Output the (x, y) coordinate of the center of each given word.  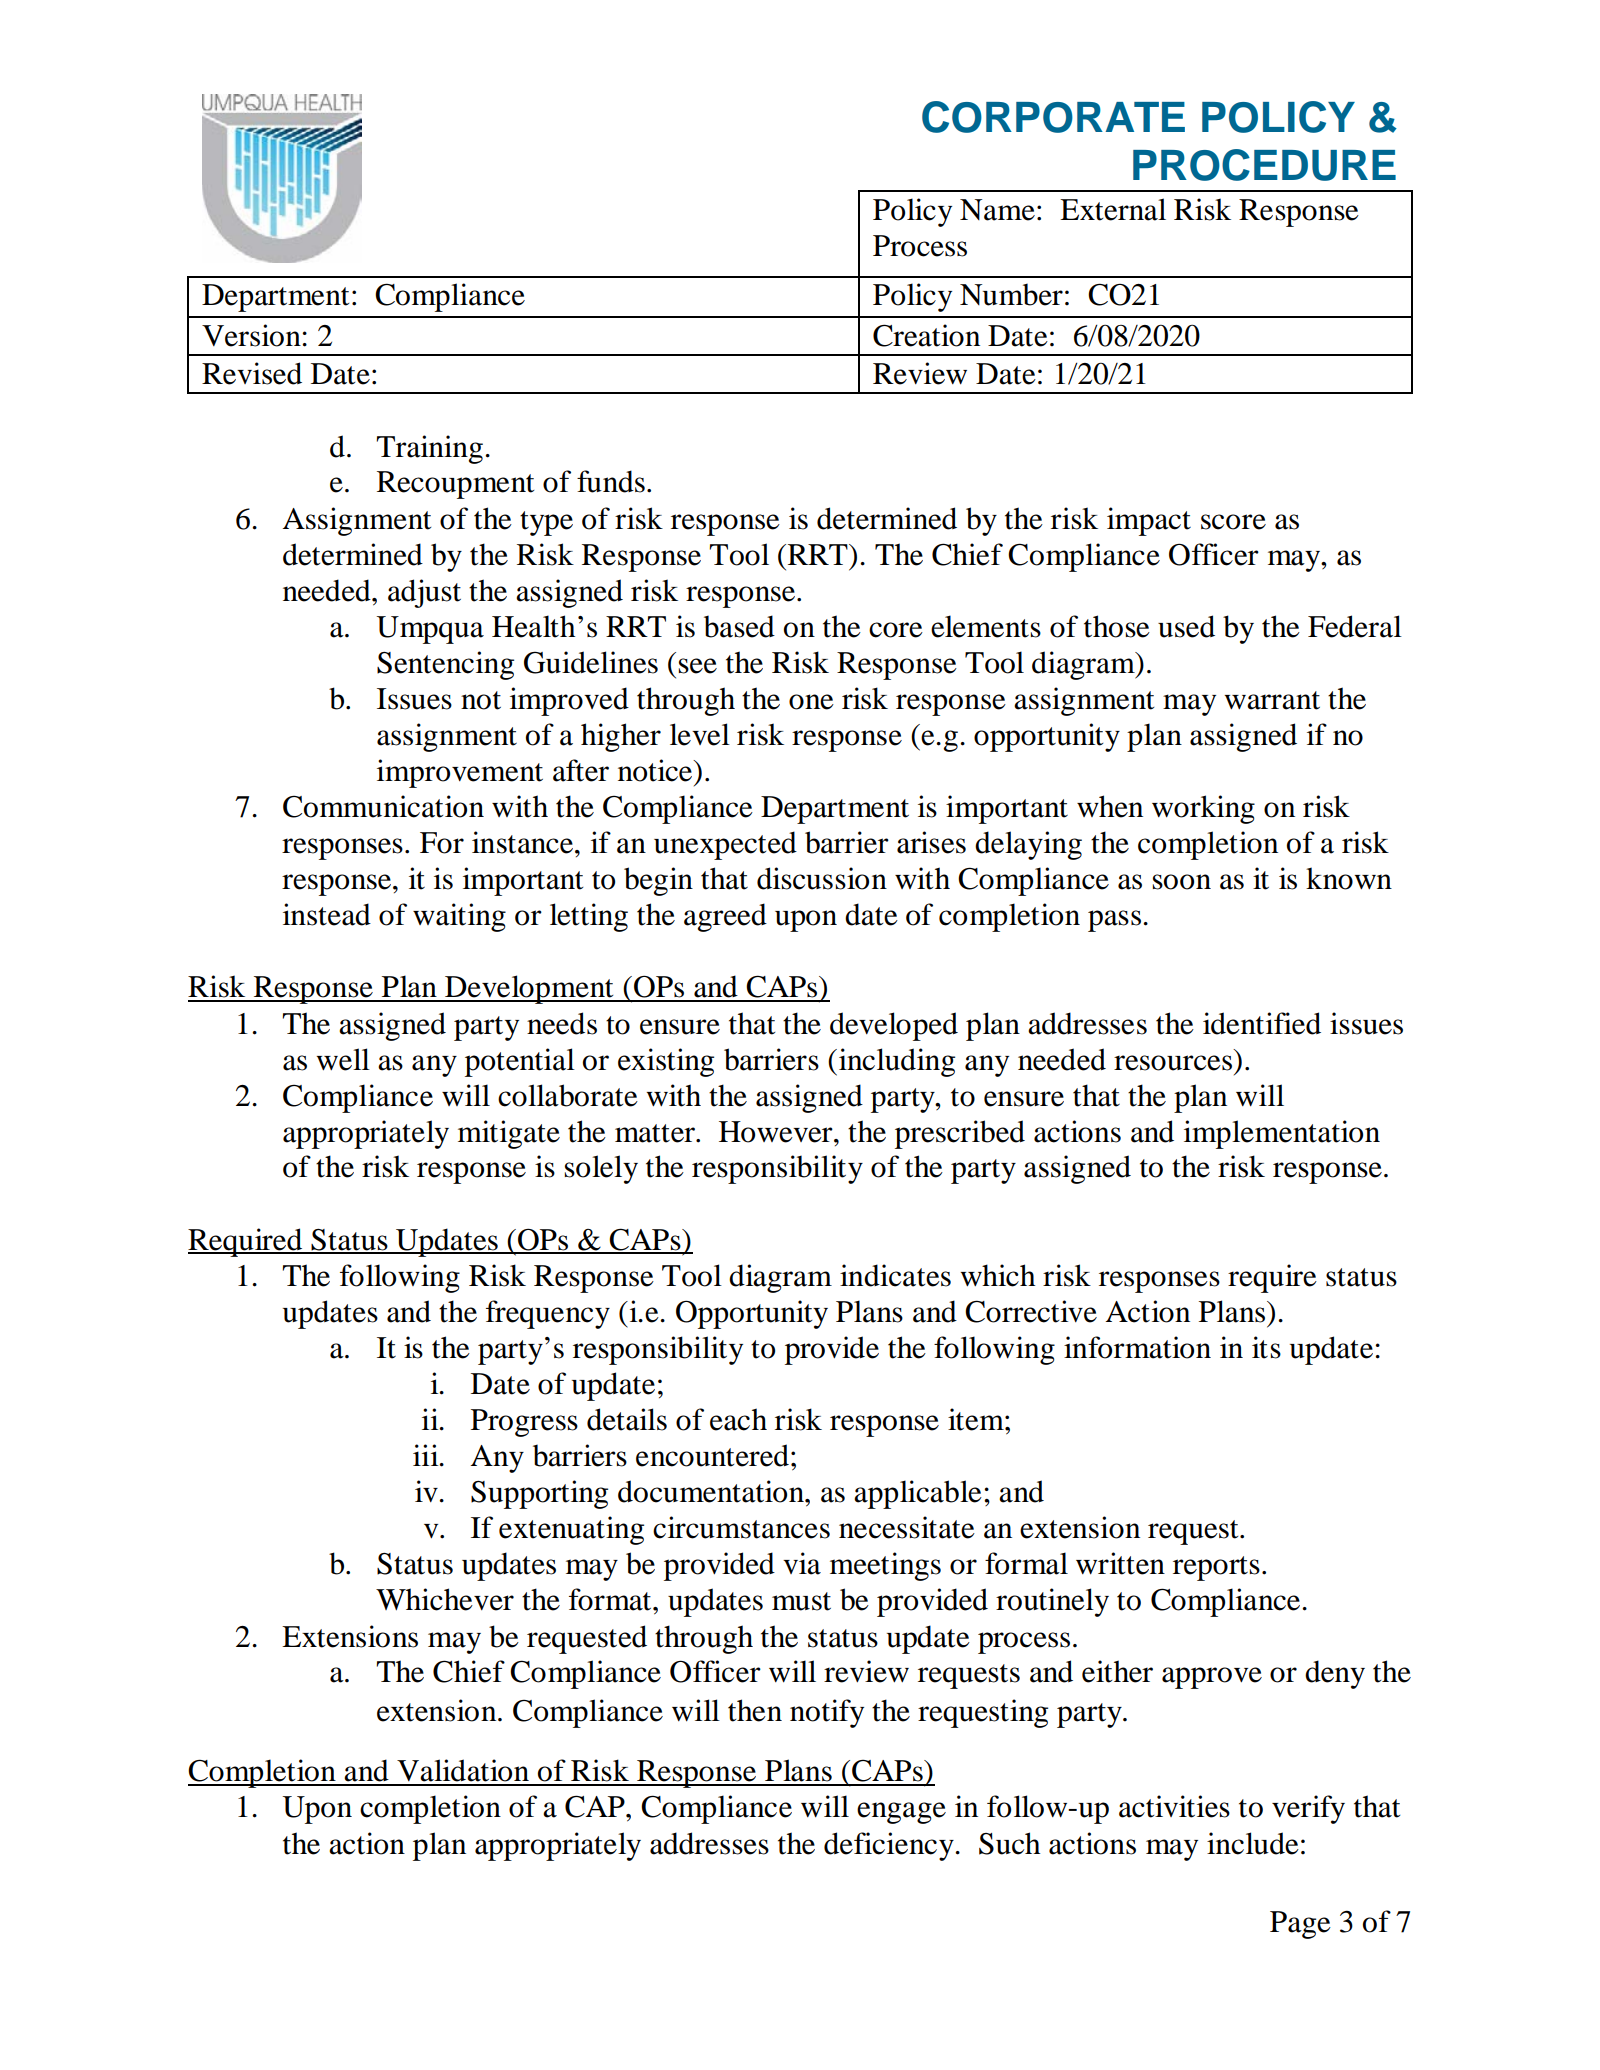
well (343, 1059)
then (755, 1710)
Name (997, 210)
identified (1262, 1023)
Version (252, 335)
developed (894, 1026)
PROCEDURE (1264, 165)
